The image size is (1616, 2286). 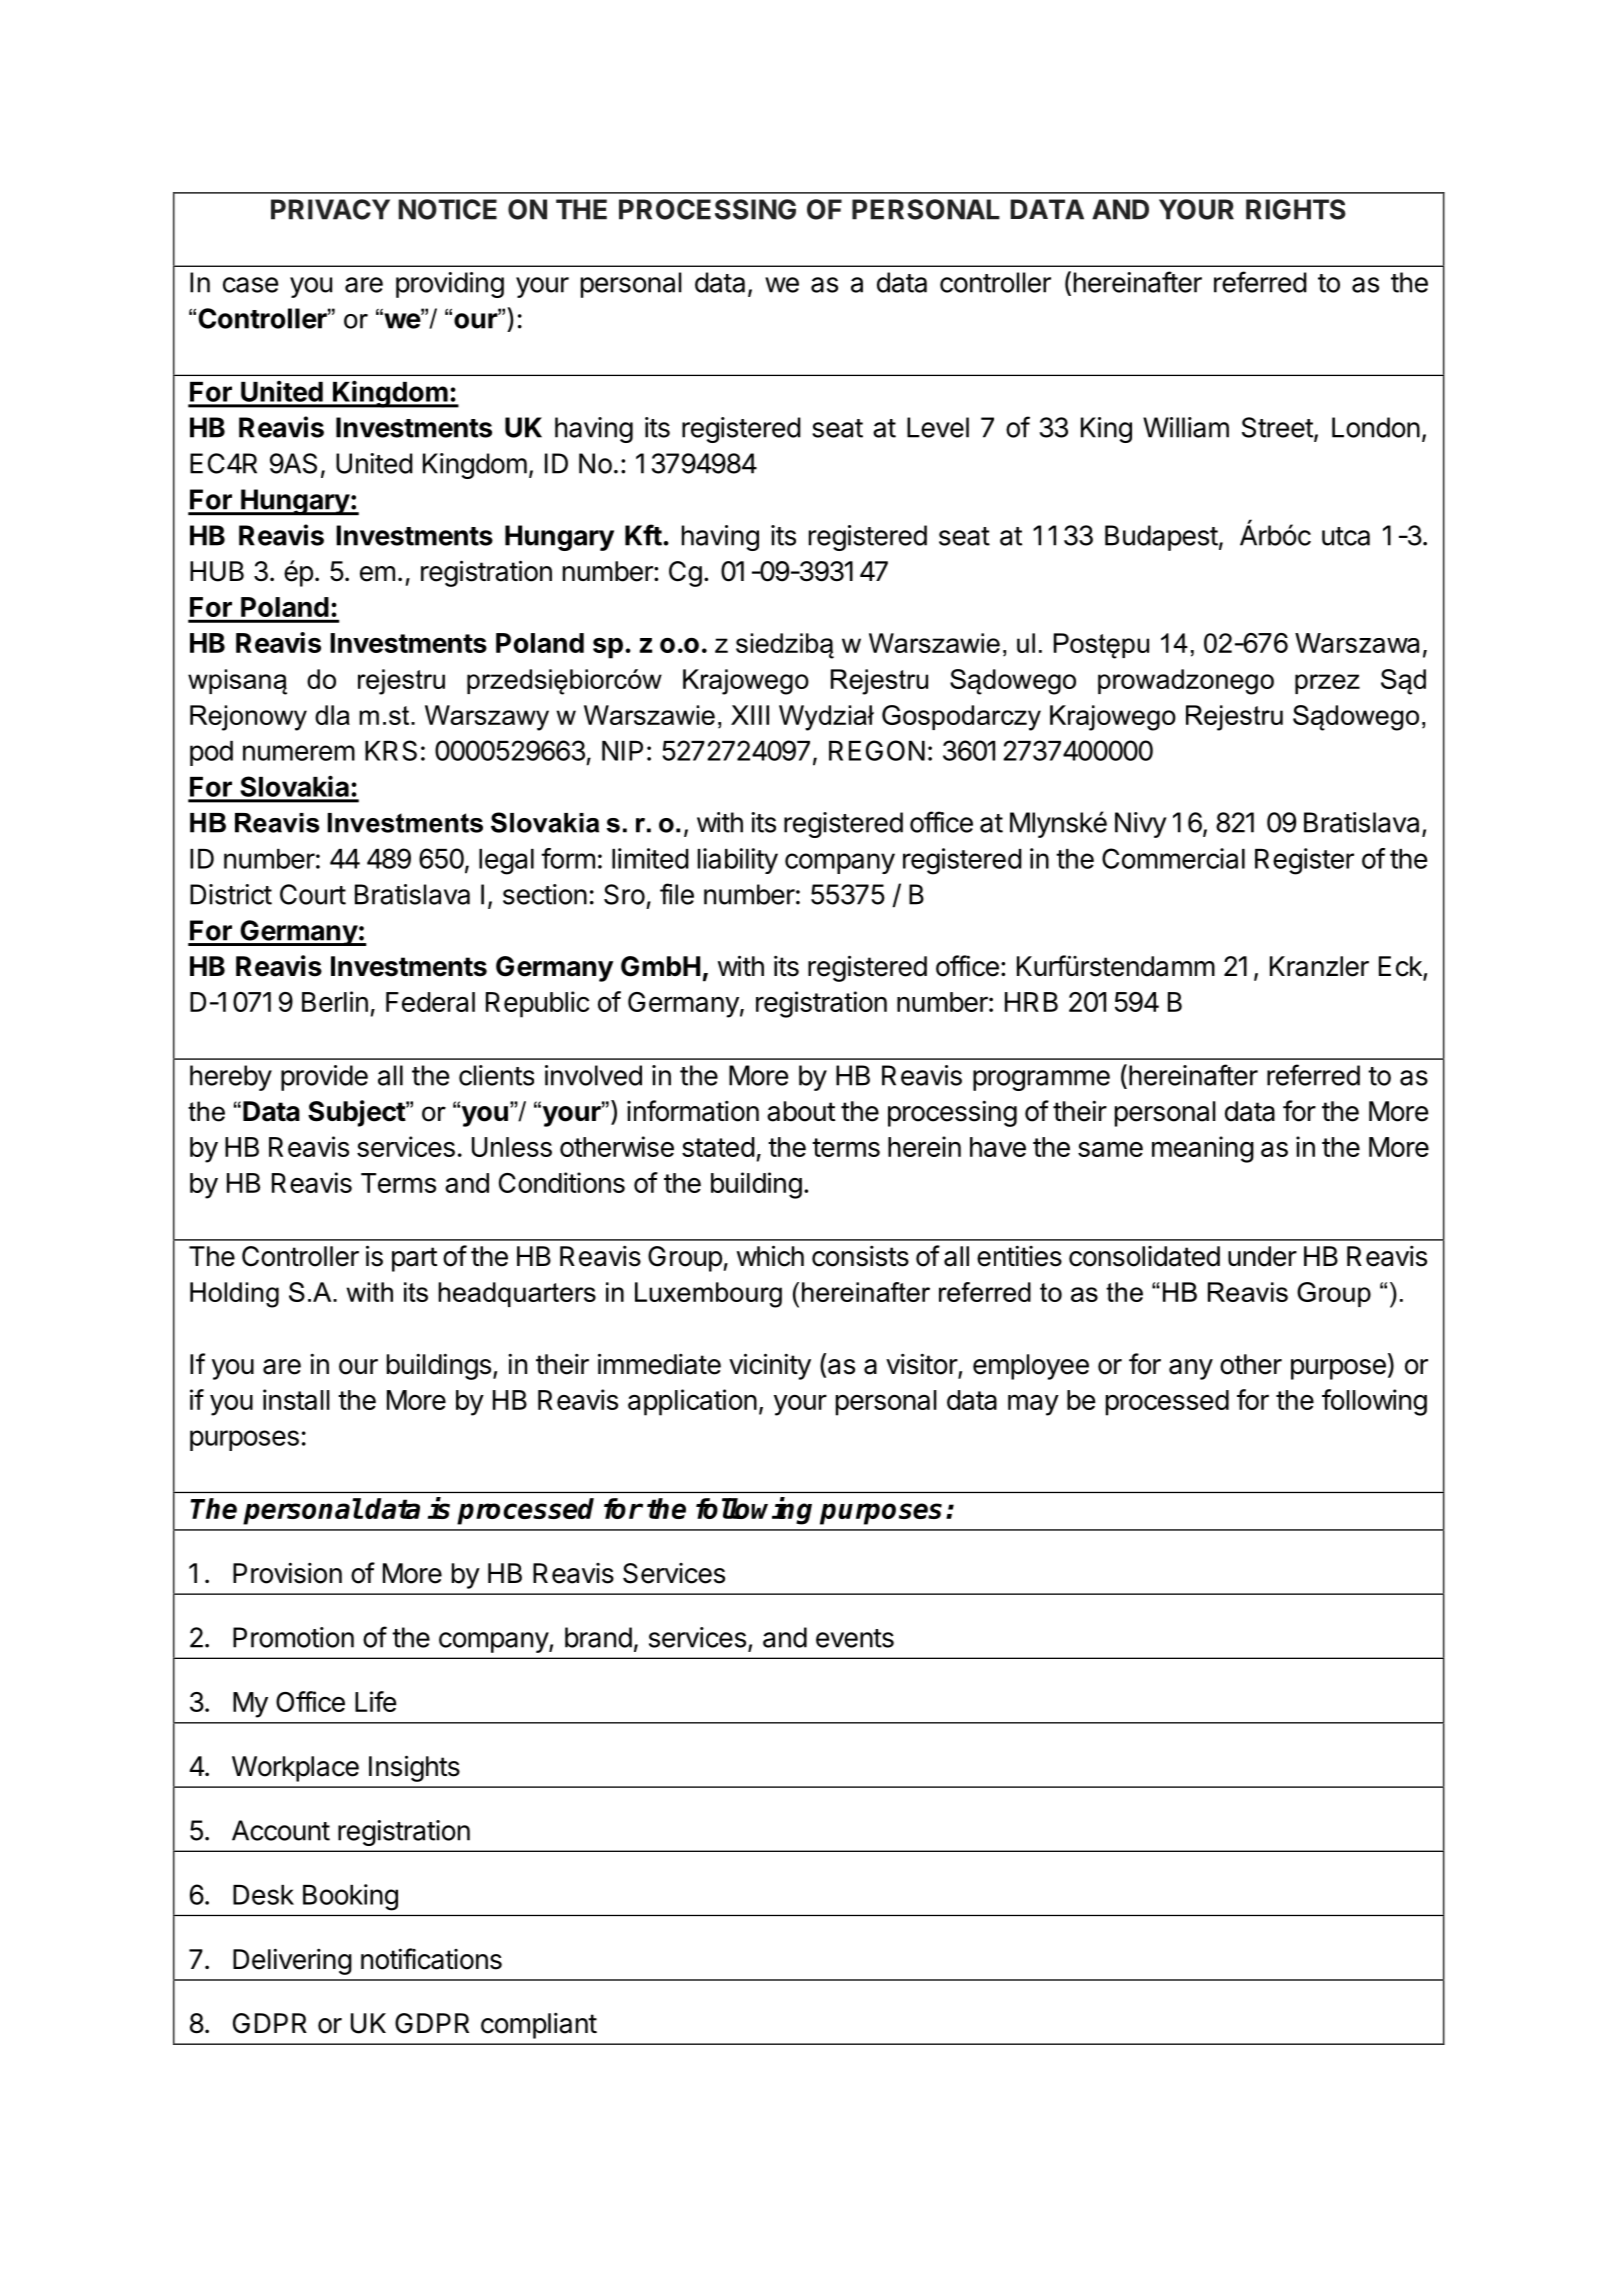 What do you see at coordinates (292, 1961) in the screenshot?
I see `Delivering` at bounding box center [292, 1961].
